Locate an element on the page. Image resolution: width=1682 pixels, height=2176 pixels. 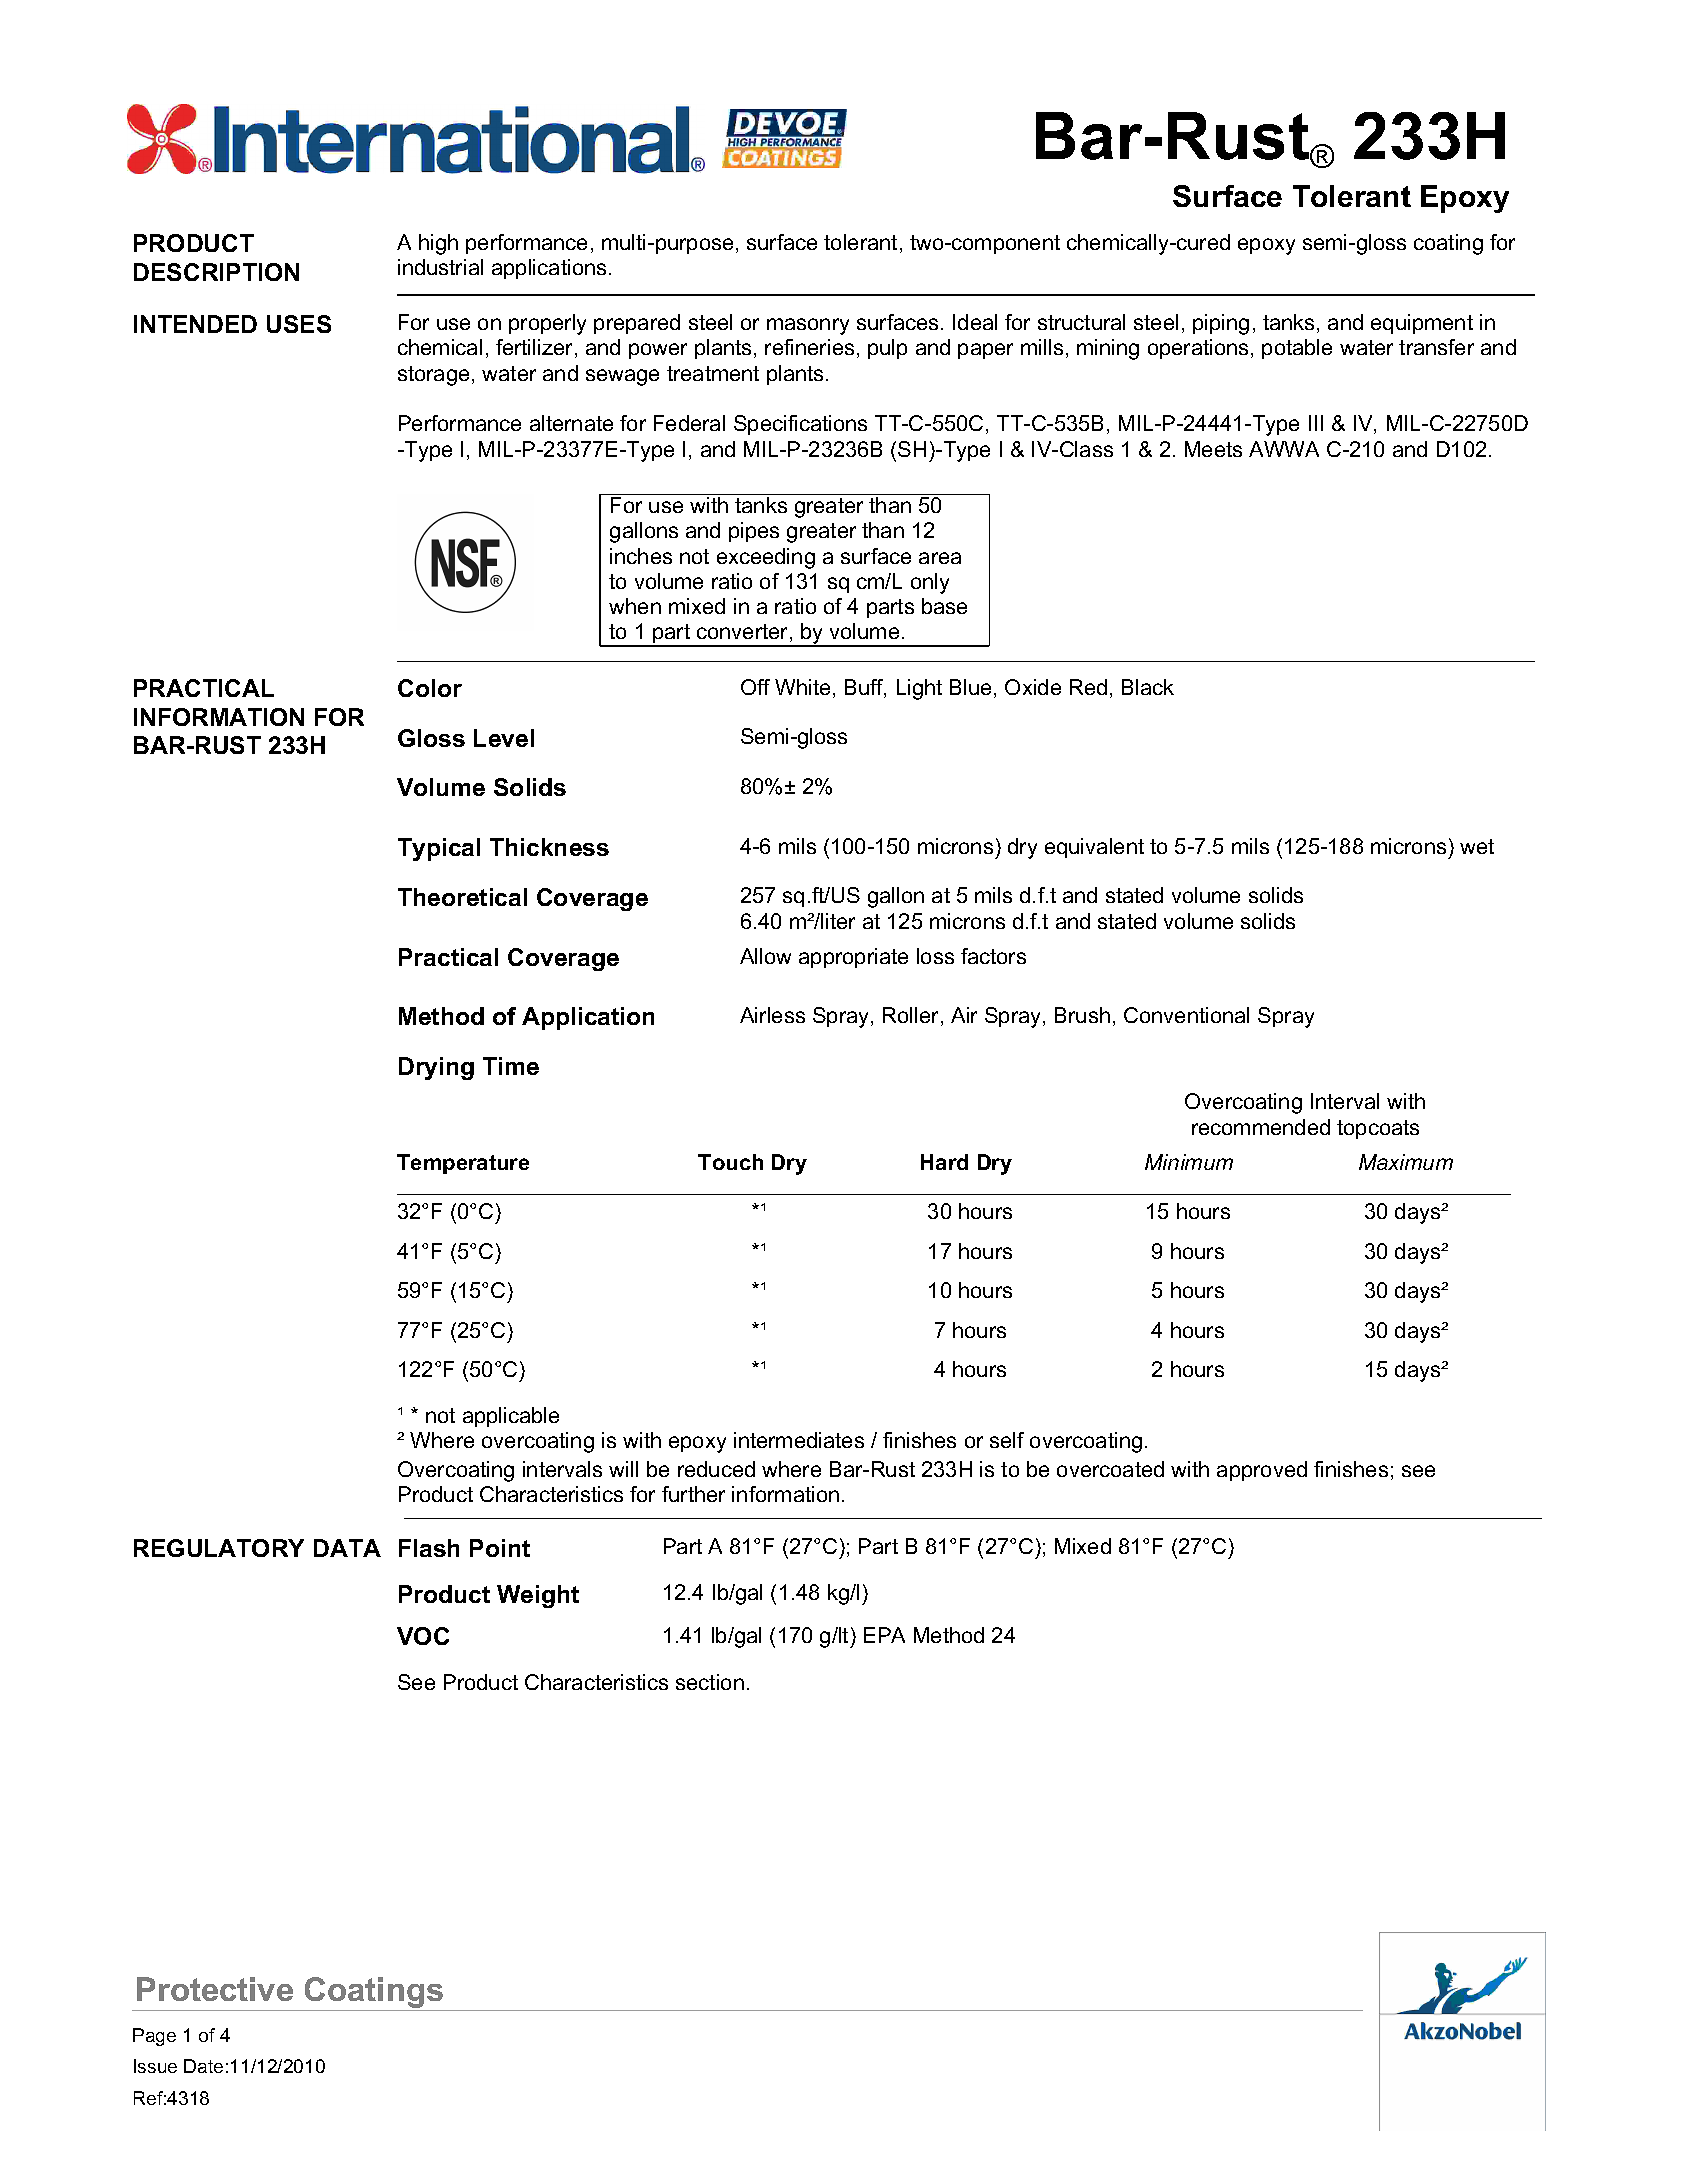
Protective is located at coordinates (215, 1989).
